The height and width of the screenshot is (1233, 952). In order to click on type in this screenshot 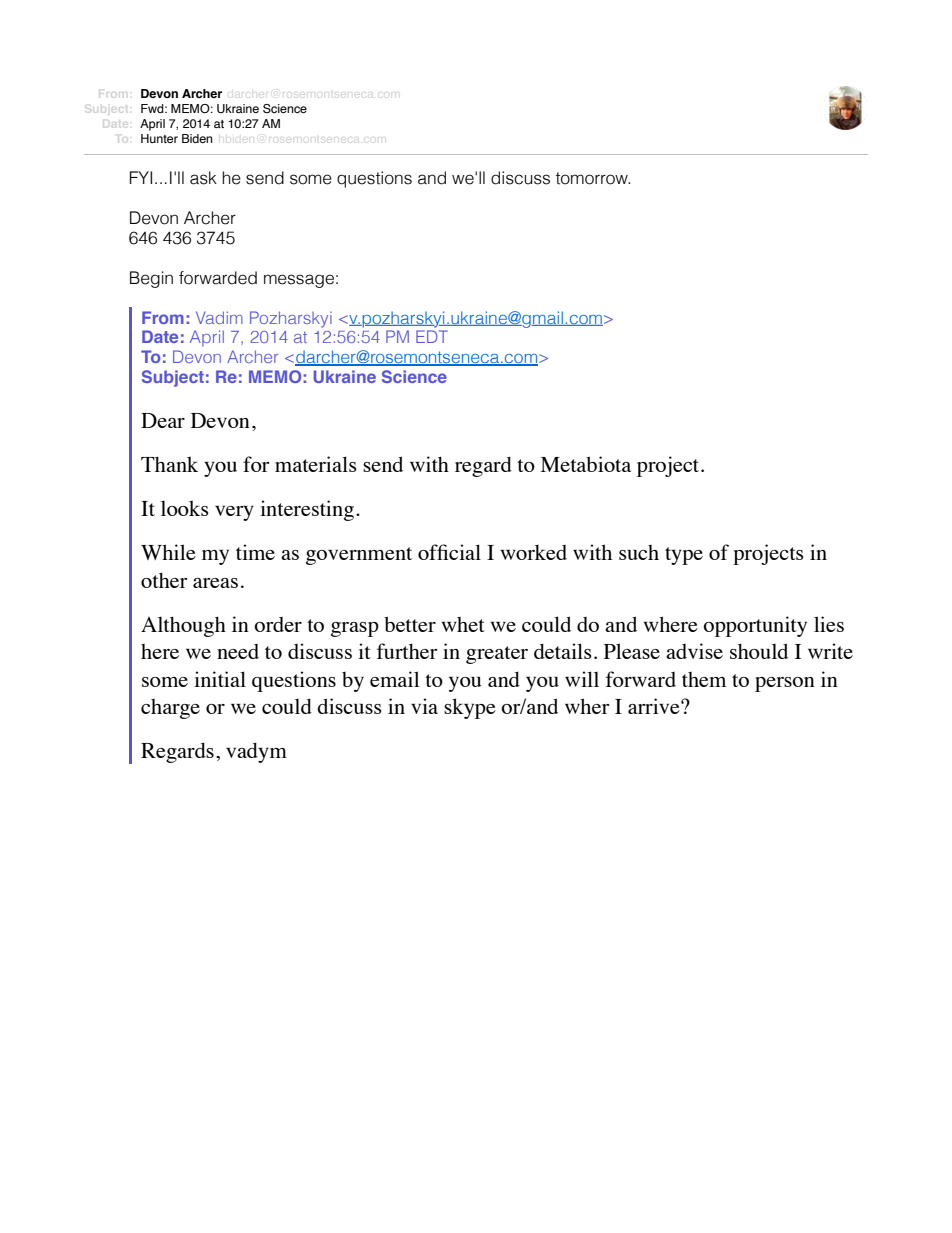, I will do `click(684, 556)`.
